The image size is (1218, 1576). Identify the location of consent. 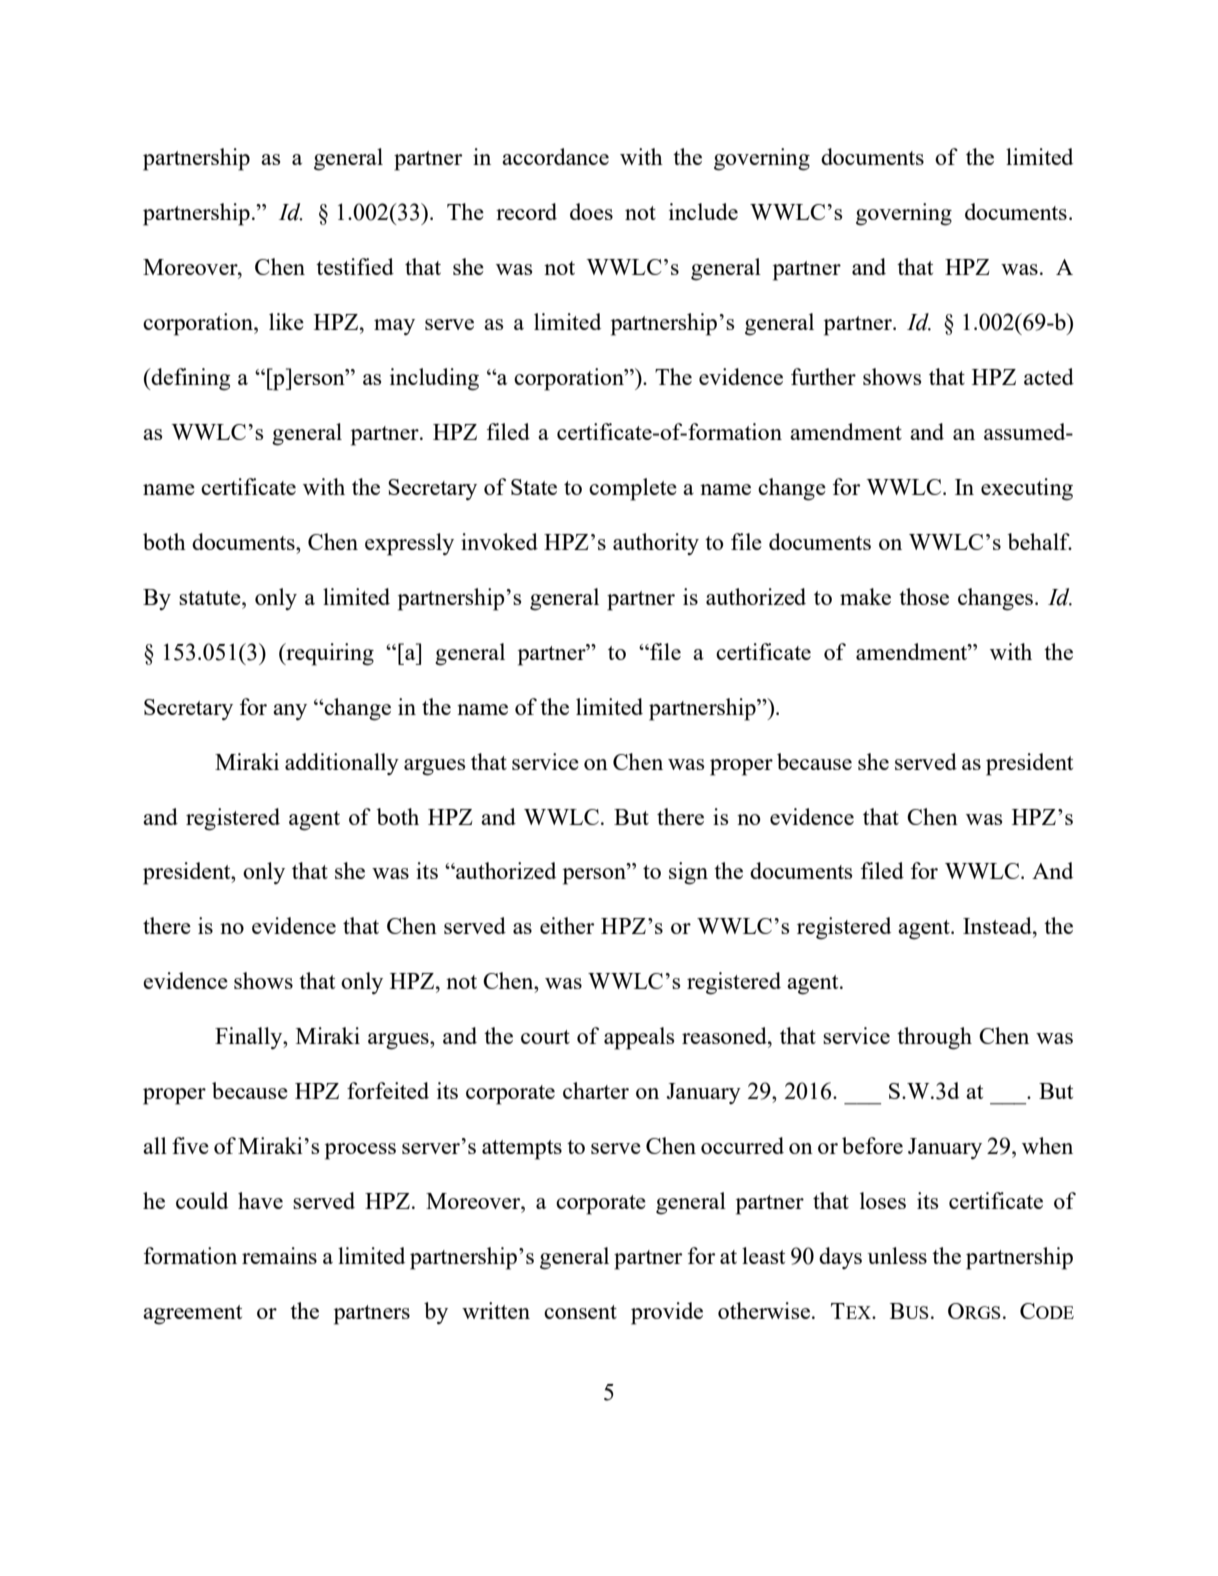
(580, 1312).
